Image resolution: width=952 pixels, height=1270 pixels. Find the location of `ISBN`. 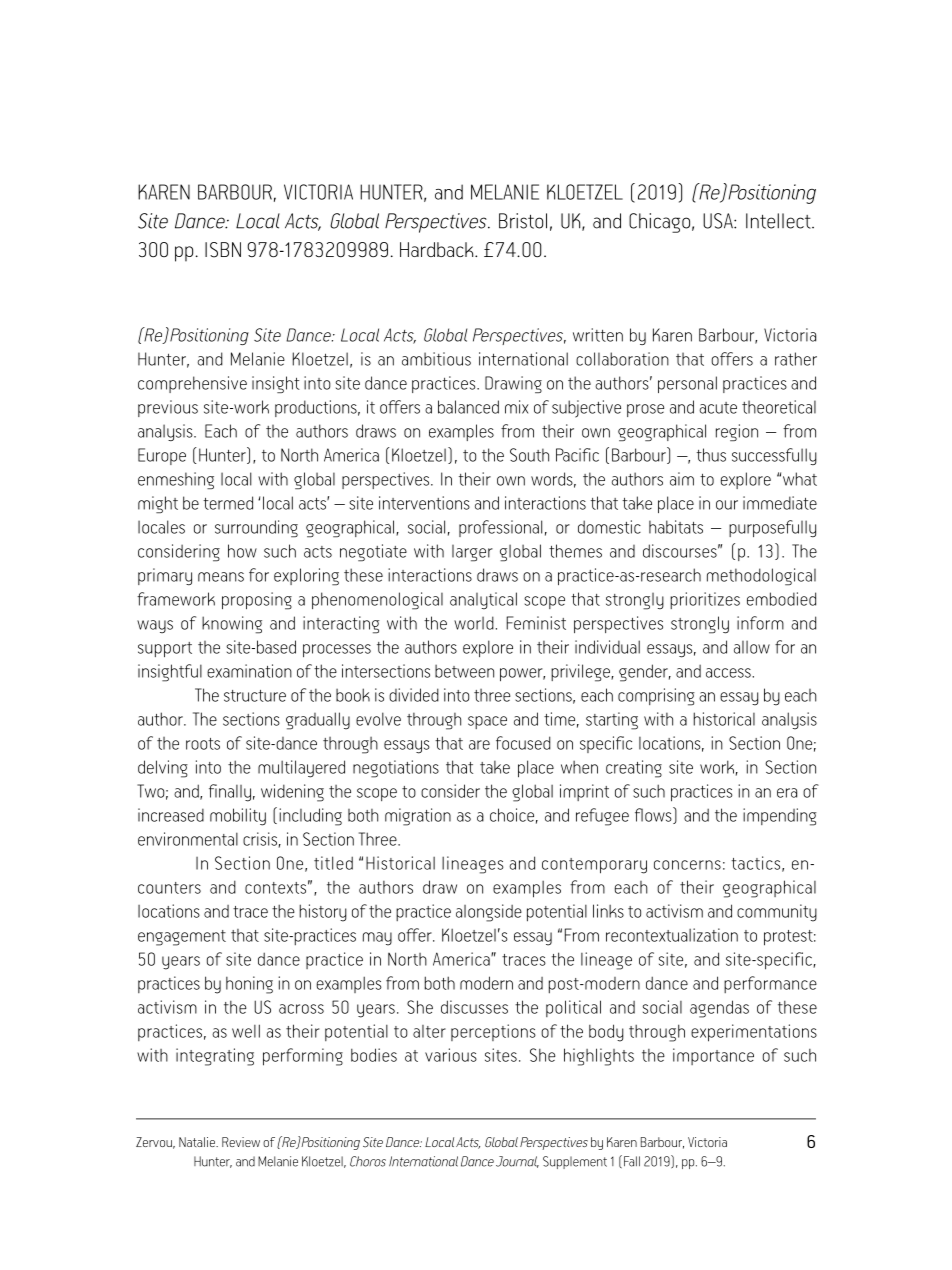

ISBN is located at coordinates (223, 250).
